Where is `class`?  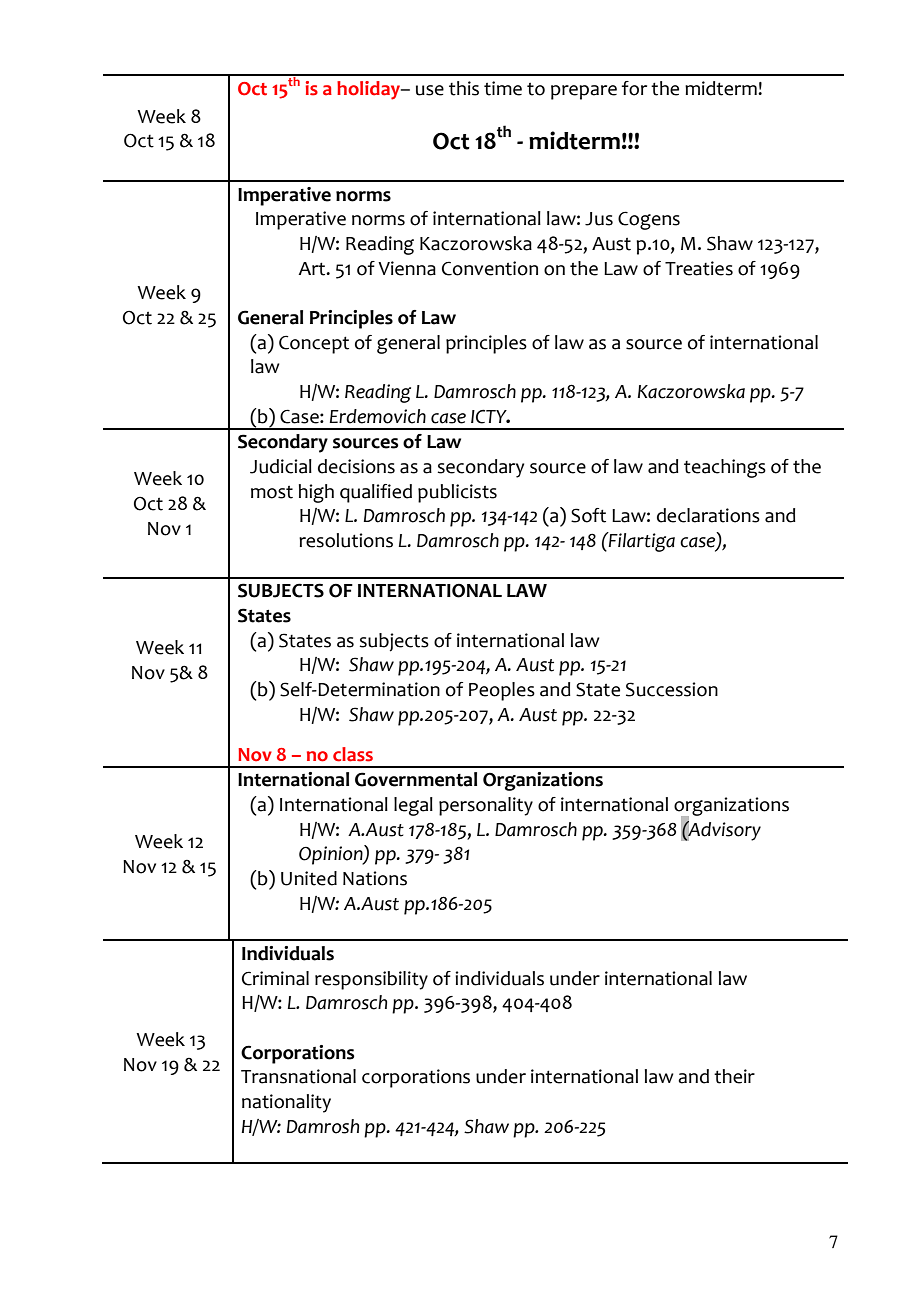
class is located at coordinates (353, 754).
